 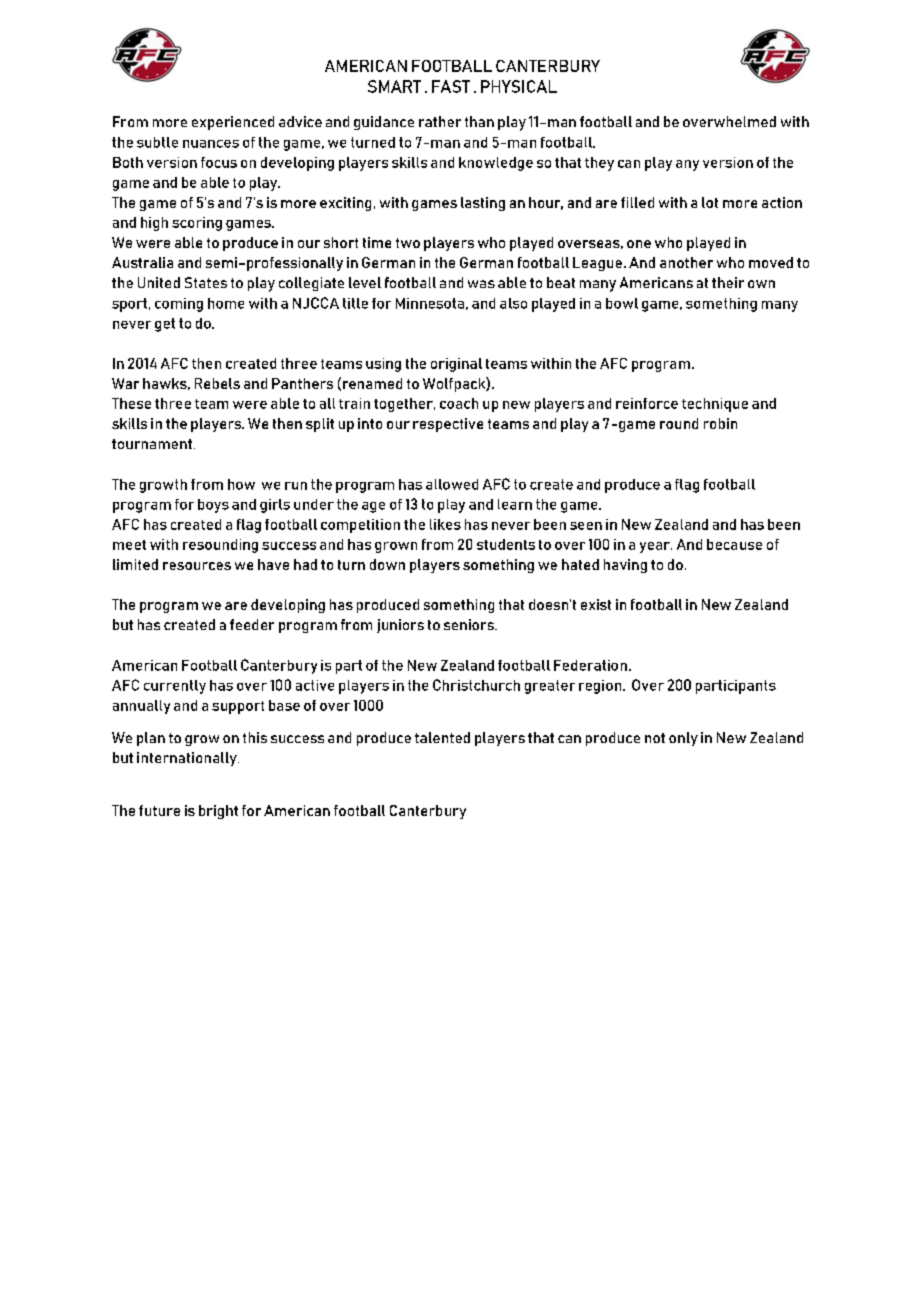 I want to click on was, so click(x=481, y=284).
